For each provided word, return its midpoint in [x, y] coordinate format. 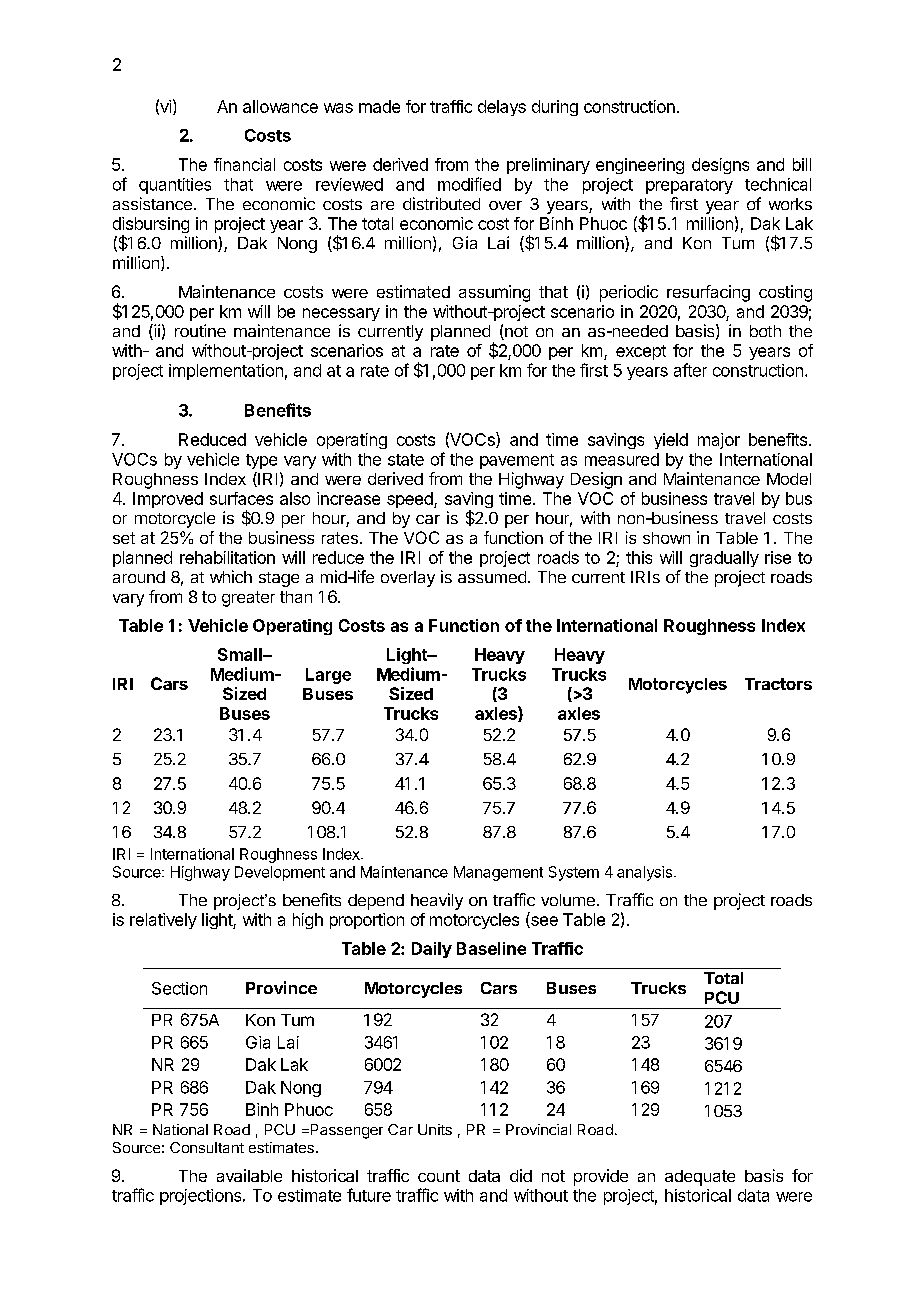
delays [502, 108]
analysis [644, 873]
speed [411, 500]
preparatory [689, 186]
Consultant [207, 1147]
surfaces [241, 498]
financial [244, 164]
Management [498, 873]
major [719, 441]
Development [280, 873]
